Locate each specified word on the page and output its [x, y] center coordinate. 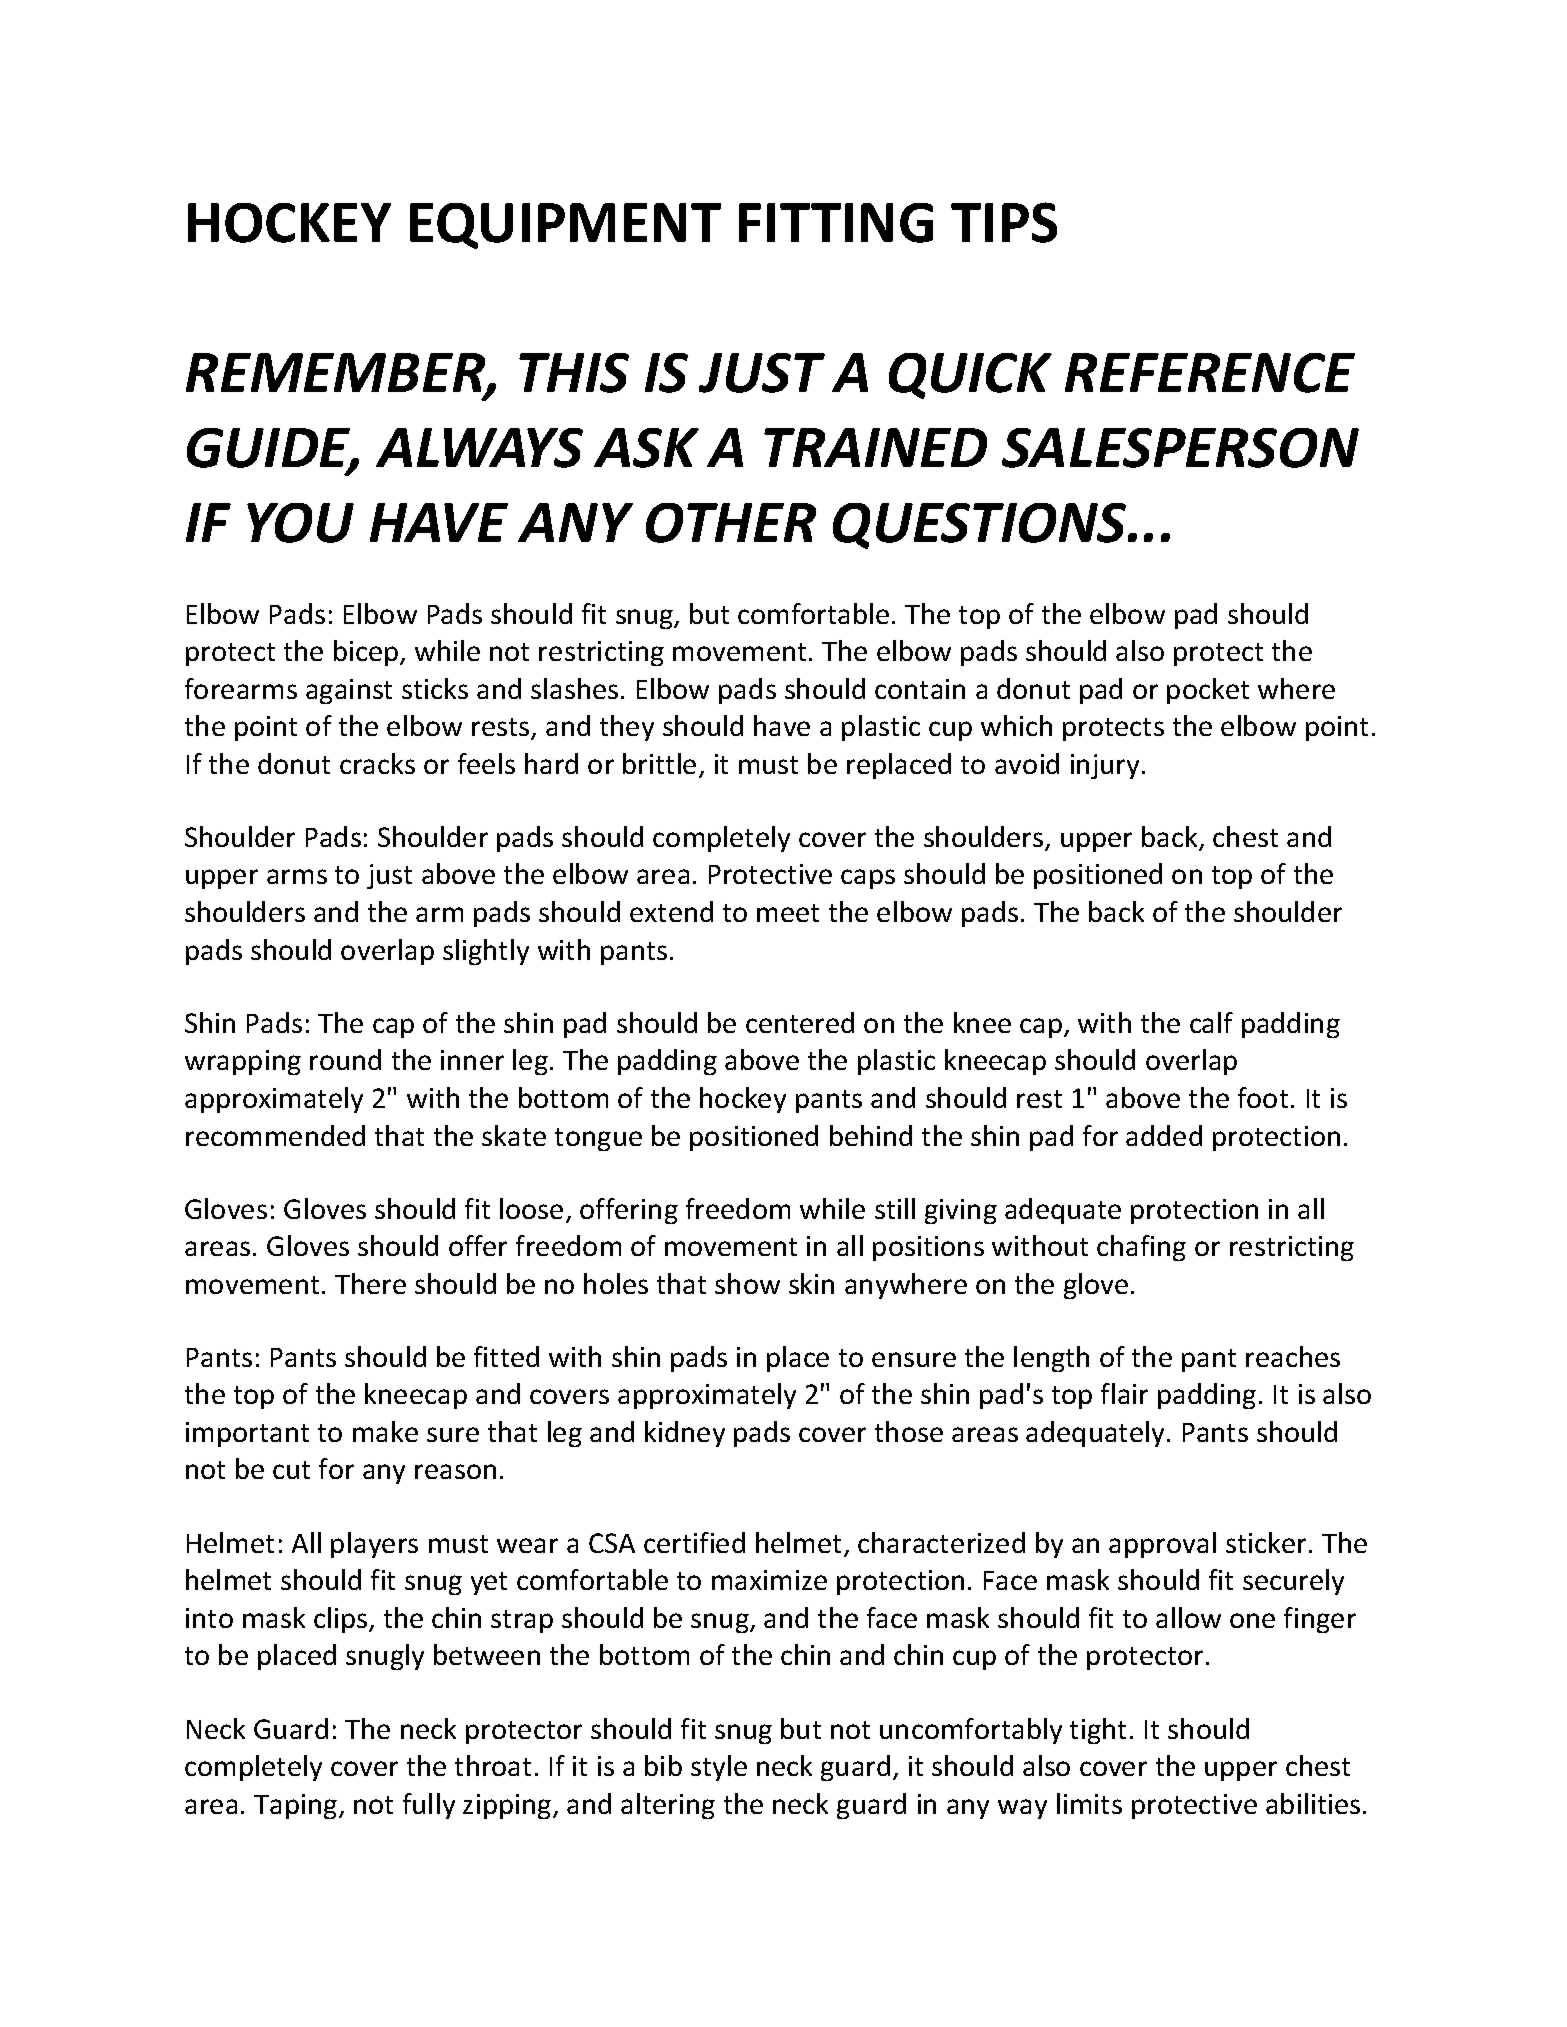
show [747, 1283]
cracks [377, 763]
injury [1105, 766]
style [719, 1768]
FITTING [836, 223]
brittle [659, 763]
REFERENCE [1210, 373]
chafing [1141, 1248]
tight [1098, 1731]
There [370, 1283]
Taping [297, 1806]
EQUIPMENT [565, 226]
